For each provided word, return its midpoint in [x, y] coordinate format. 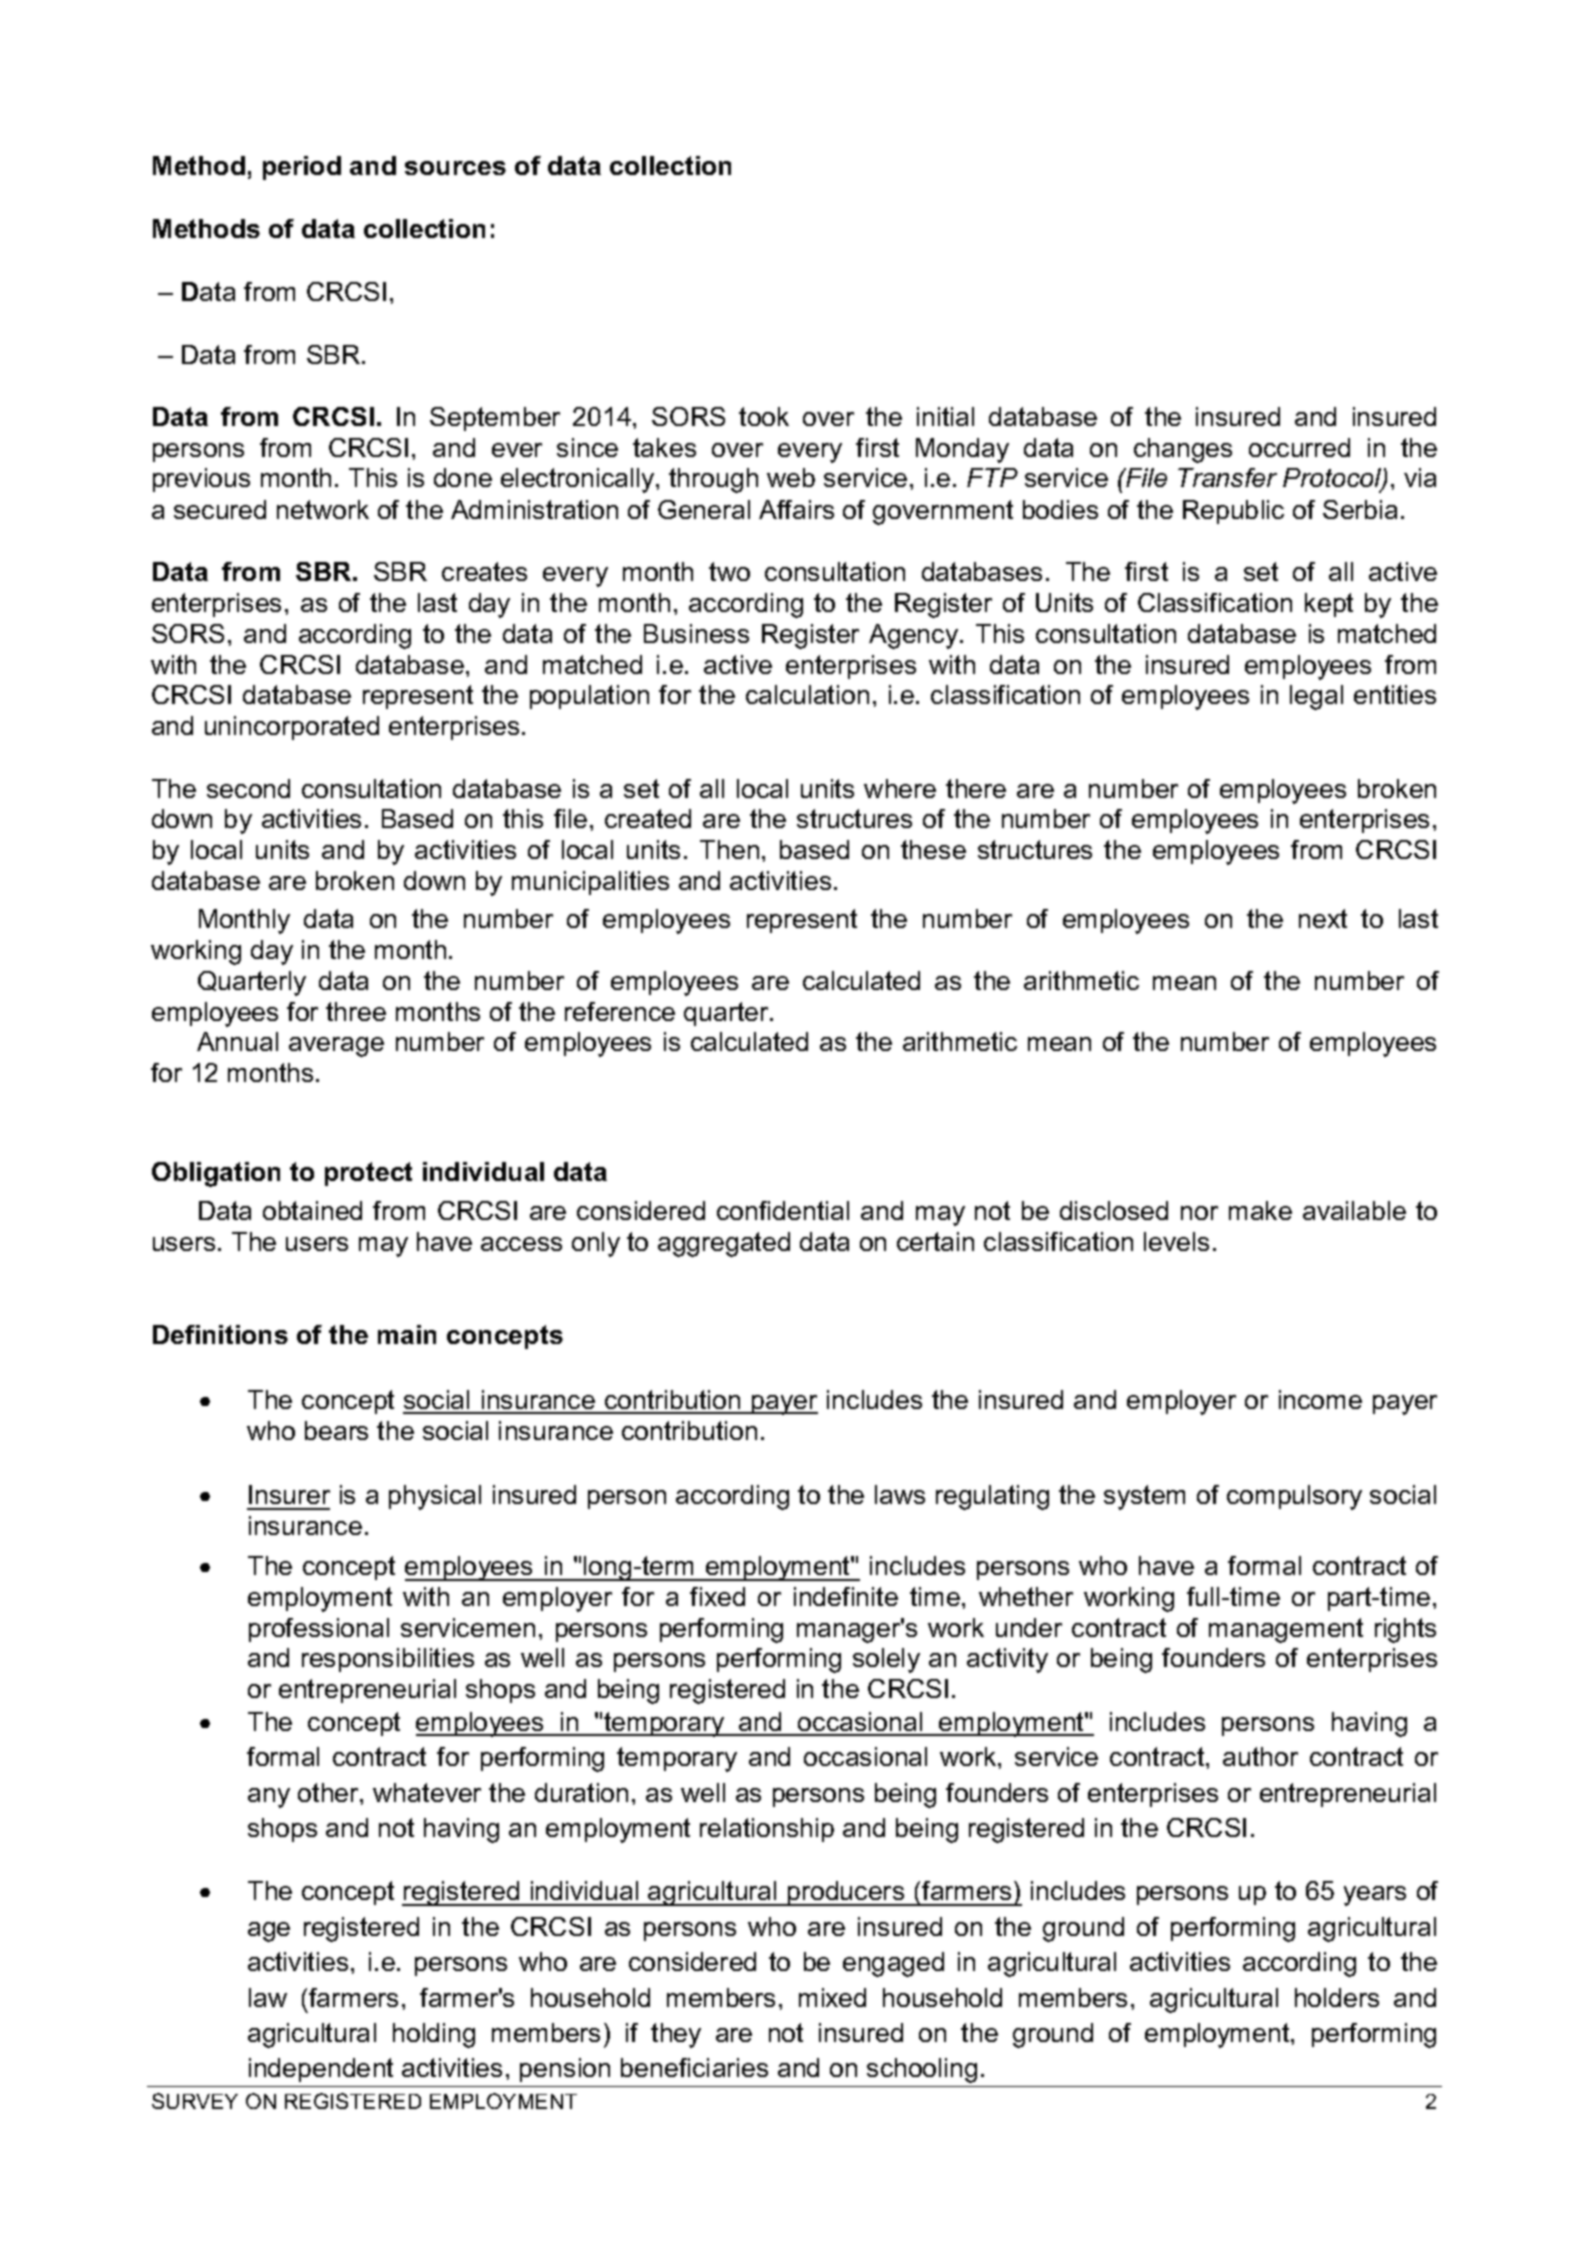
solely [886, 1660]
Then [729, 849]
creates [484, 571]
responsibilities [388, 1660]
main [407, 1334]
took [764, 416]
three [356, 1011]
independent [321, 2070]
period [302, 168]
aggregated [724, 1244]
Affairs [796, 509]
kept [1329, 605]
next [1323, 918]
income [1320, 1399]
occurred [1299, 447]
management [1286, 1630]
